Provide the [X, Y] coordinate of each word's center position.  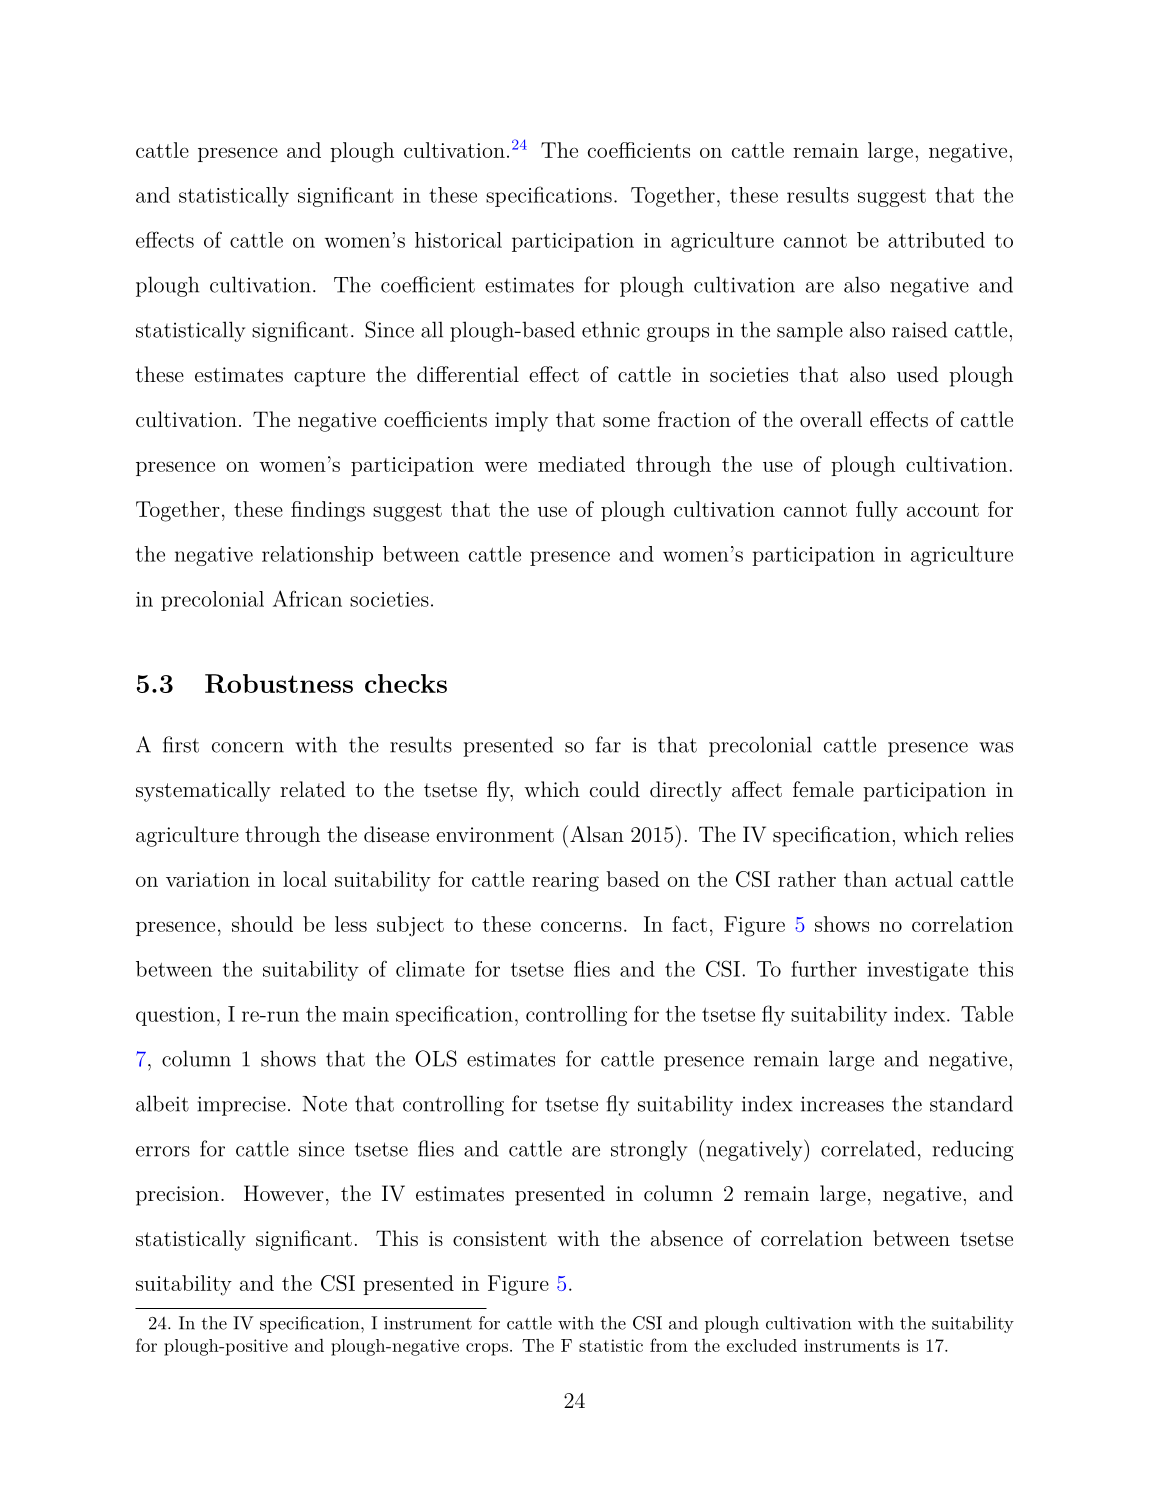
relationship [317, 556]
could [615, 789]
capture [329, 377]
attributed [936, 240]
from [669, 1345]
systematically [203, 791]
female [823, 789]
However [284, 1193]
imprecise [241, 1106]
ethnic [611, 329]
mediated [581, 464]
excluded [762, 1345]
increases [842, 1104]
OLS [436, 1058]
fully [877, 511]
